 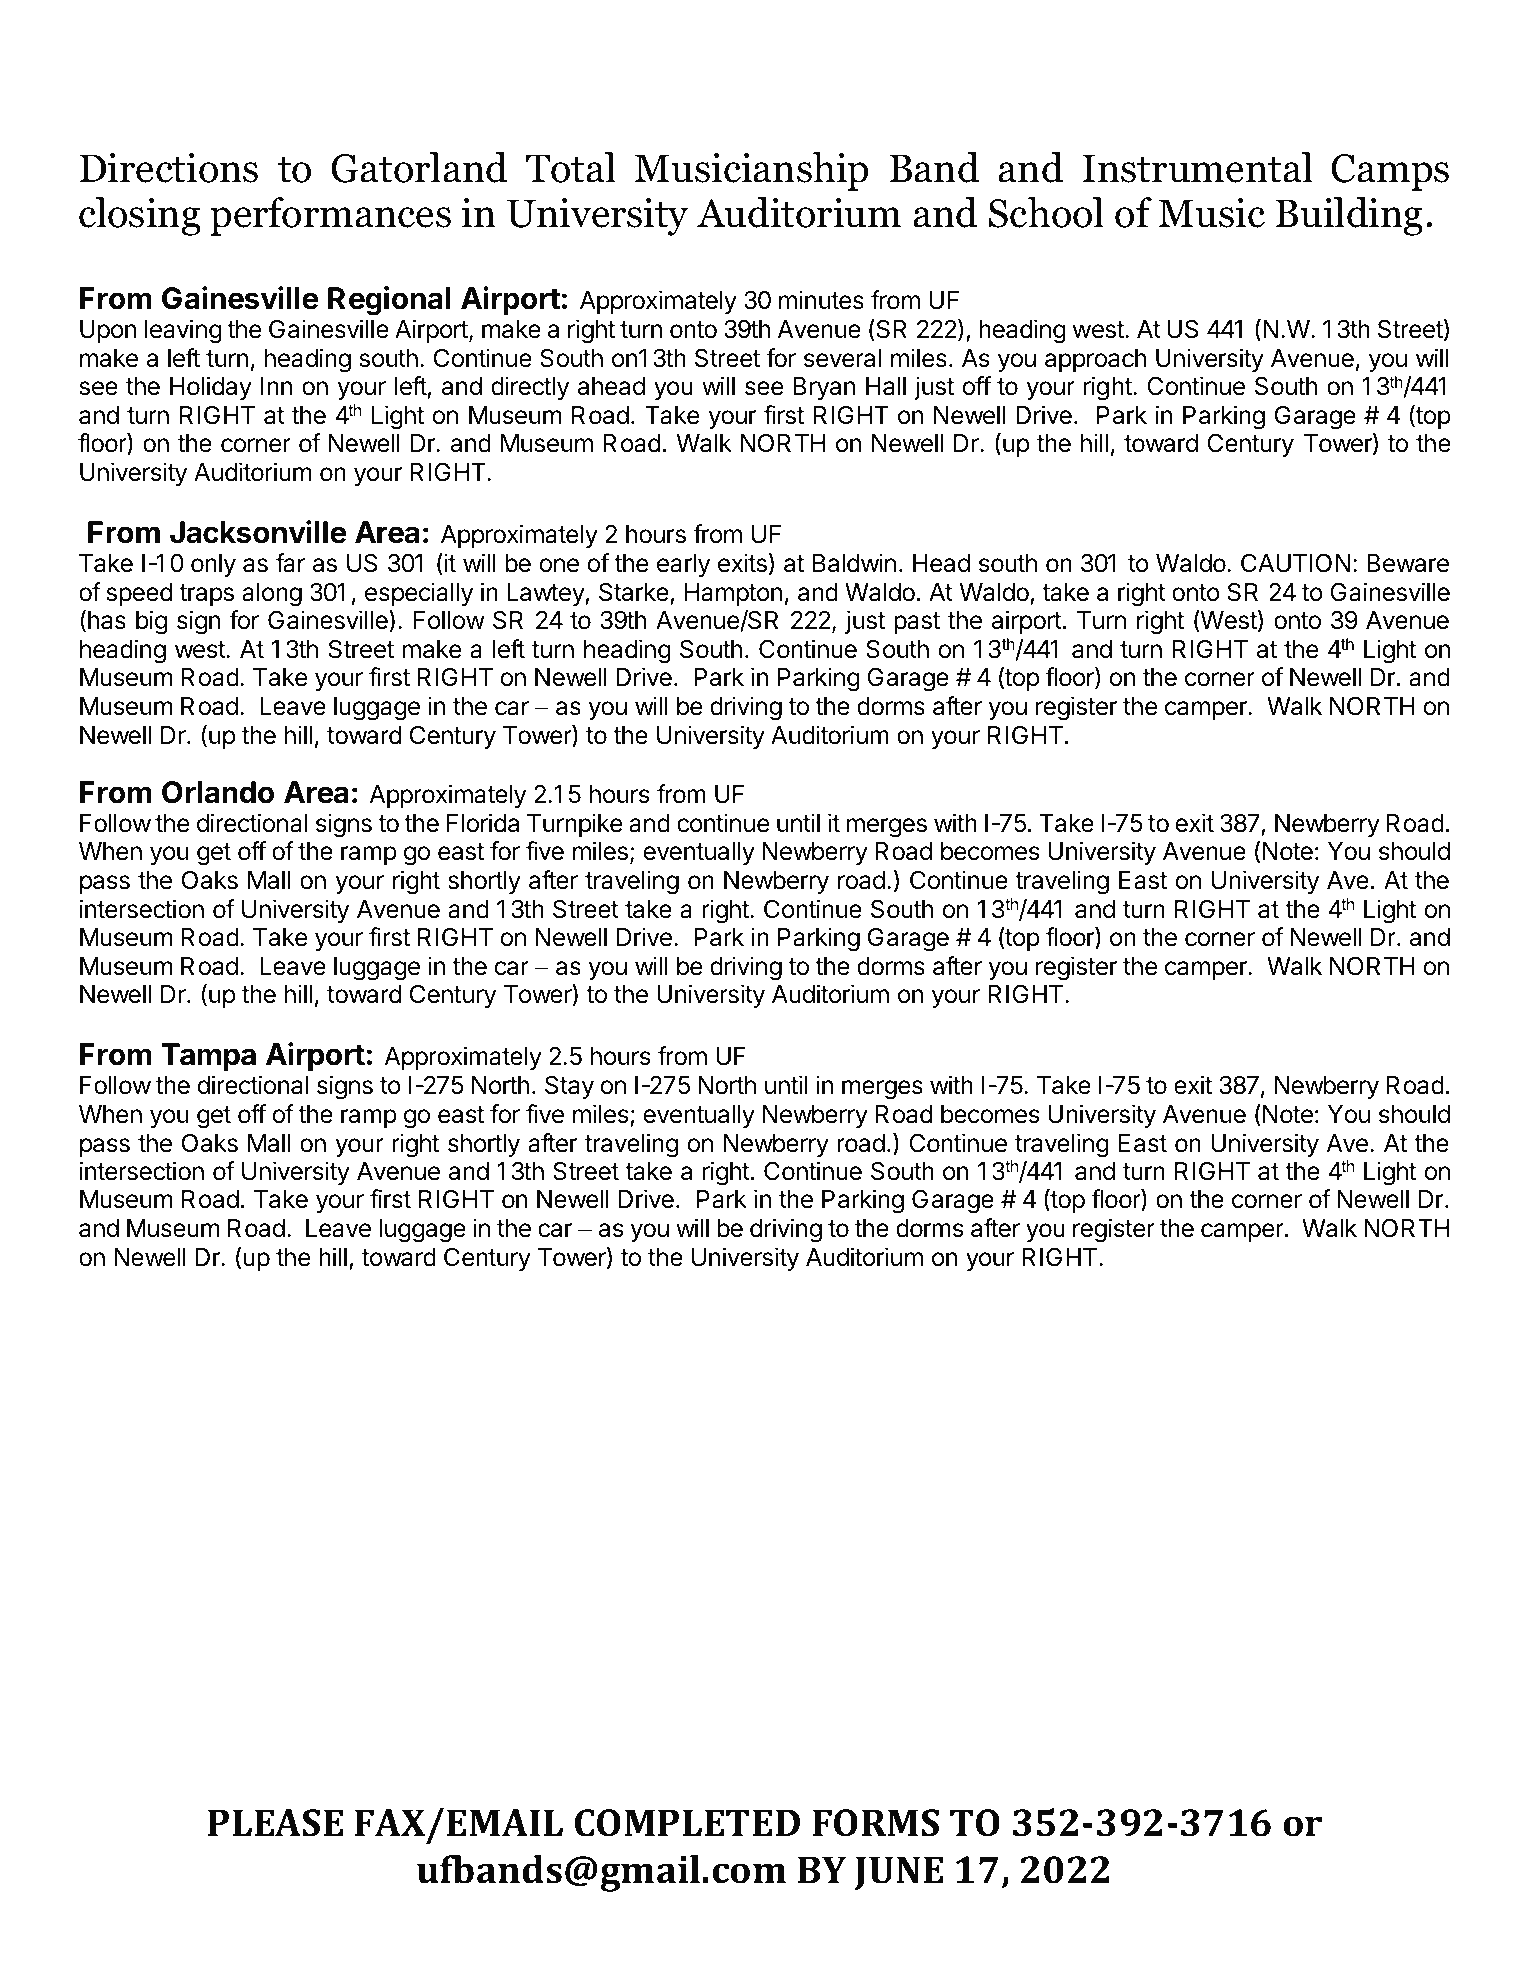 I want to click on performances, so click(x=330, y=216).
